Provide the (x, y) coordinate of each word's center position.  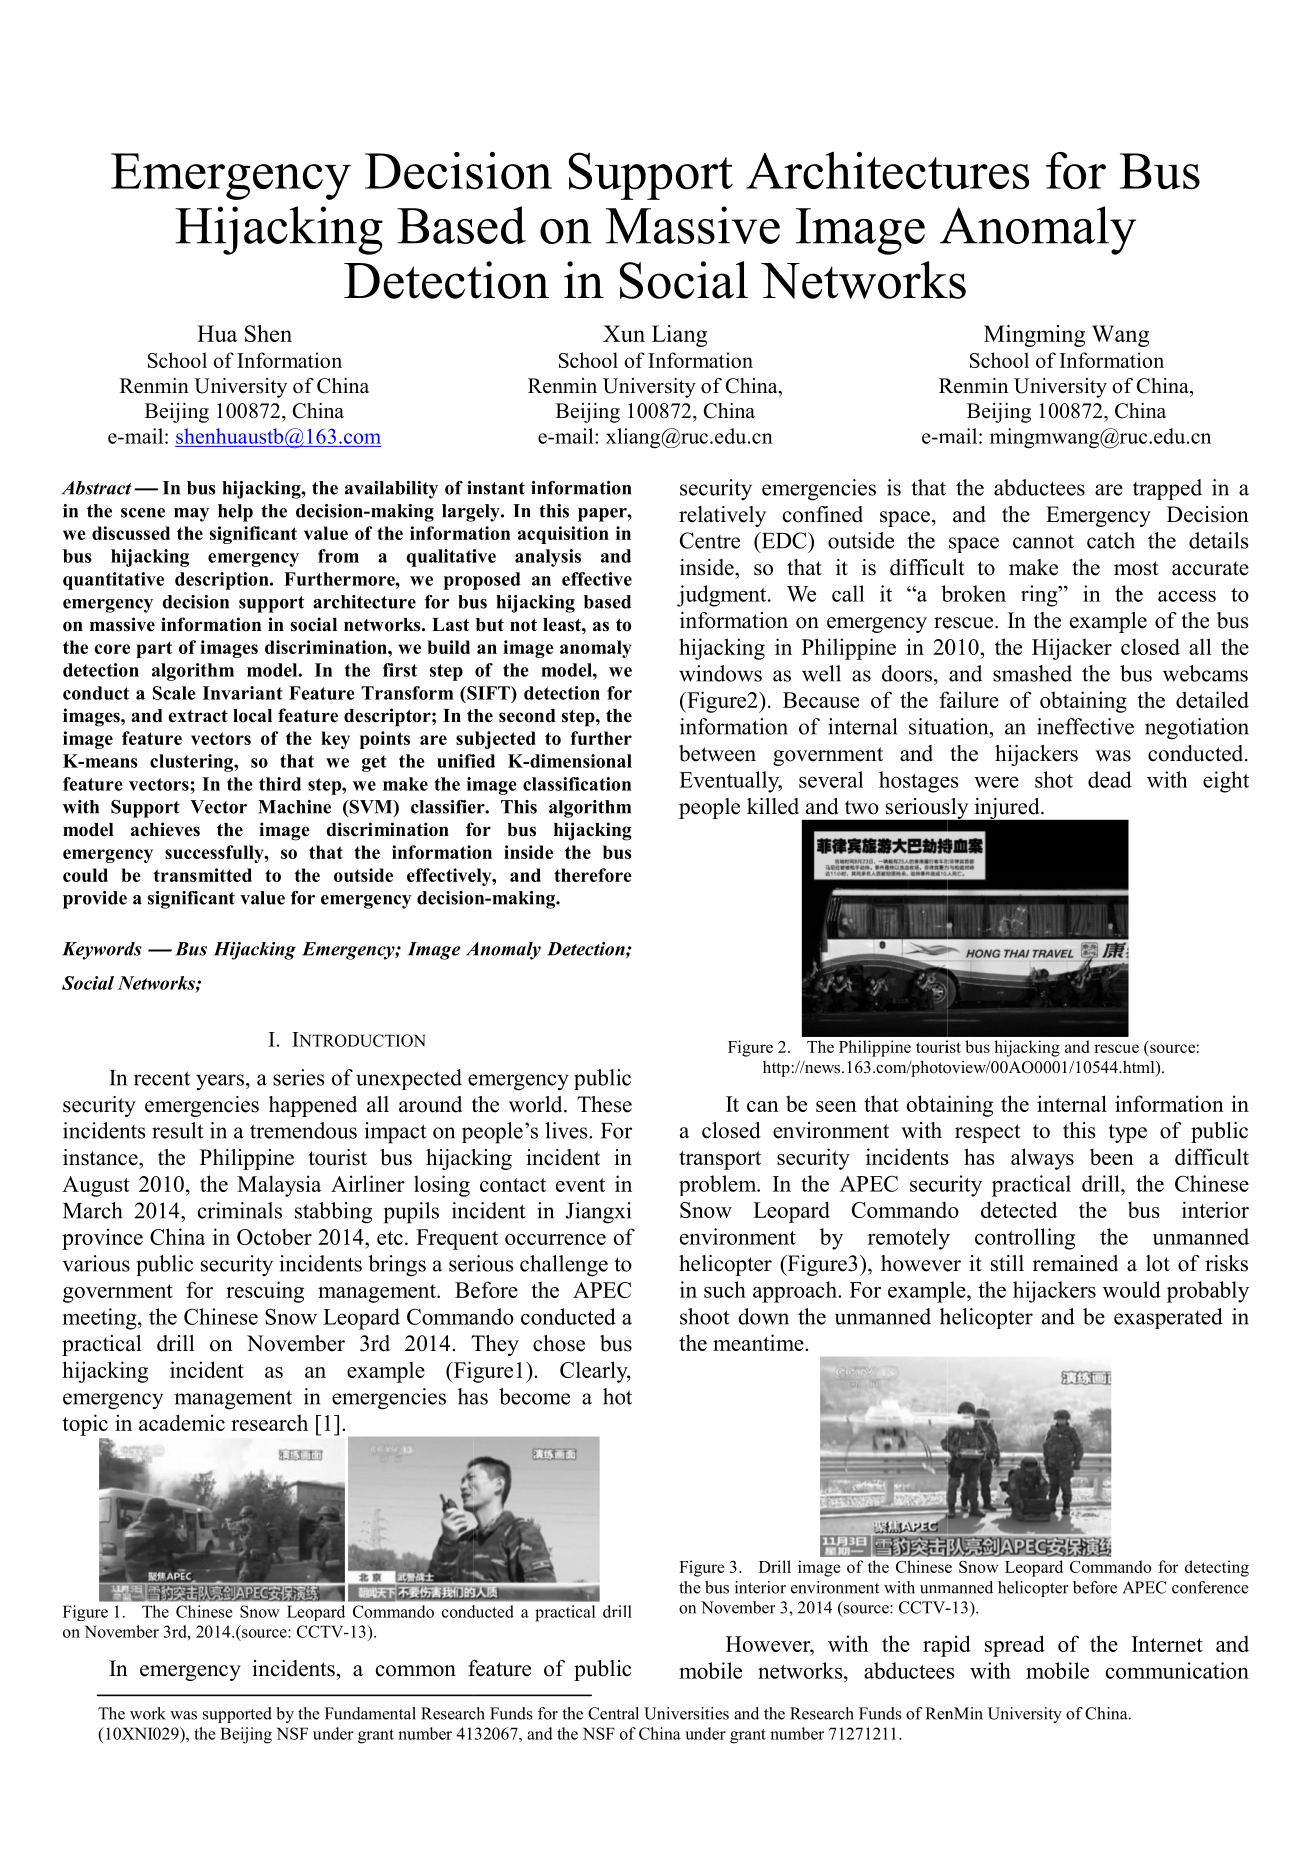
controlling (1025, 1239)
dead (1110, 779)
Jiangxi (598, 1213)
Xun (624, 333)
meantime (759, 1342)
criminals (240, 1210)
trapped (1167, 489)
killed (773, 806)
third (280, 784)
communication (1177, 1670)
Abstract (96, 488)
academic (182, 1422)
